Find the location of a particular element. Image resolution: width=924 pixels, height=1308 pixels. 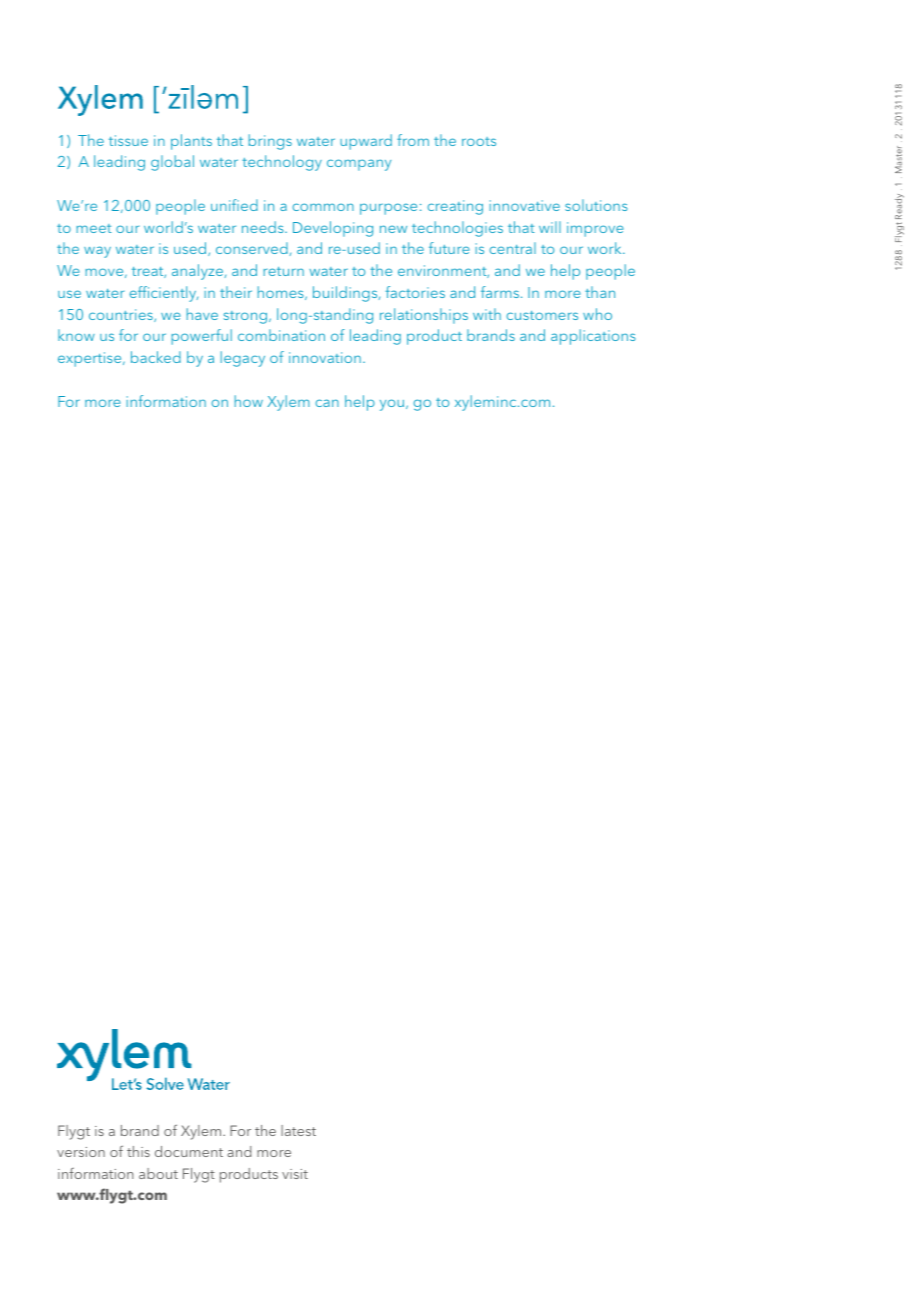

customers is located at coordinates (542, 315).
